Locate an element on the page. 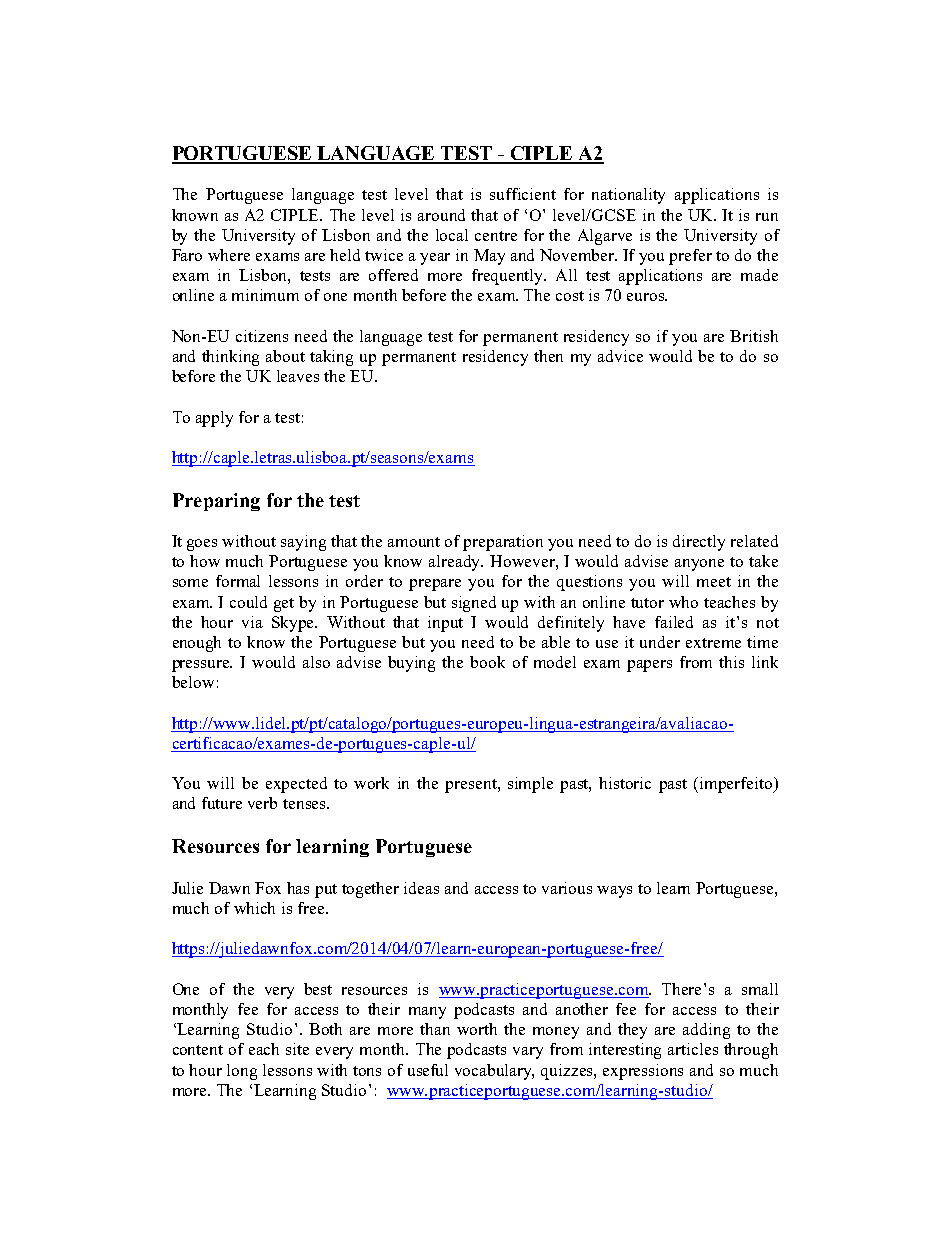 This image has width=952, height=1233. worth is located at coordinates (477, 1029).
